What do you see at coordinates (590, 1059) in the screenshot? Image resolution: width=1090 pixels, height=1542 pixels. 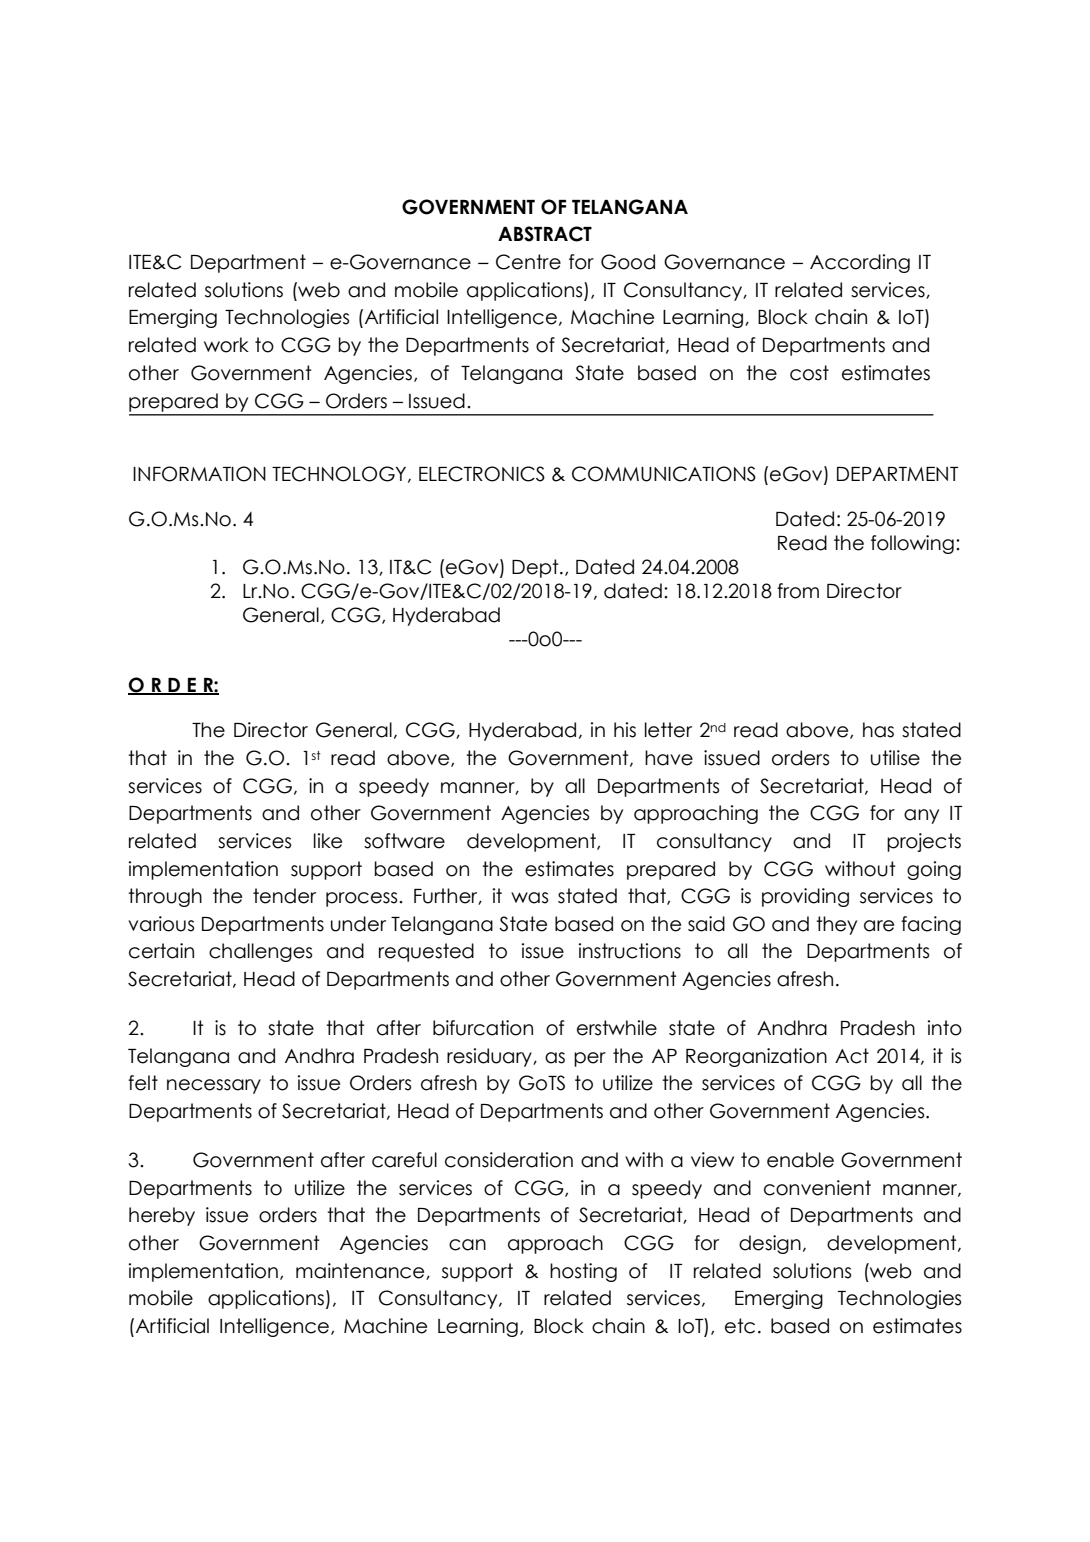 I see `per` at bounding box center [590, 1059].
